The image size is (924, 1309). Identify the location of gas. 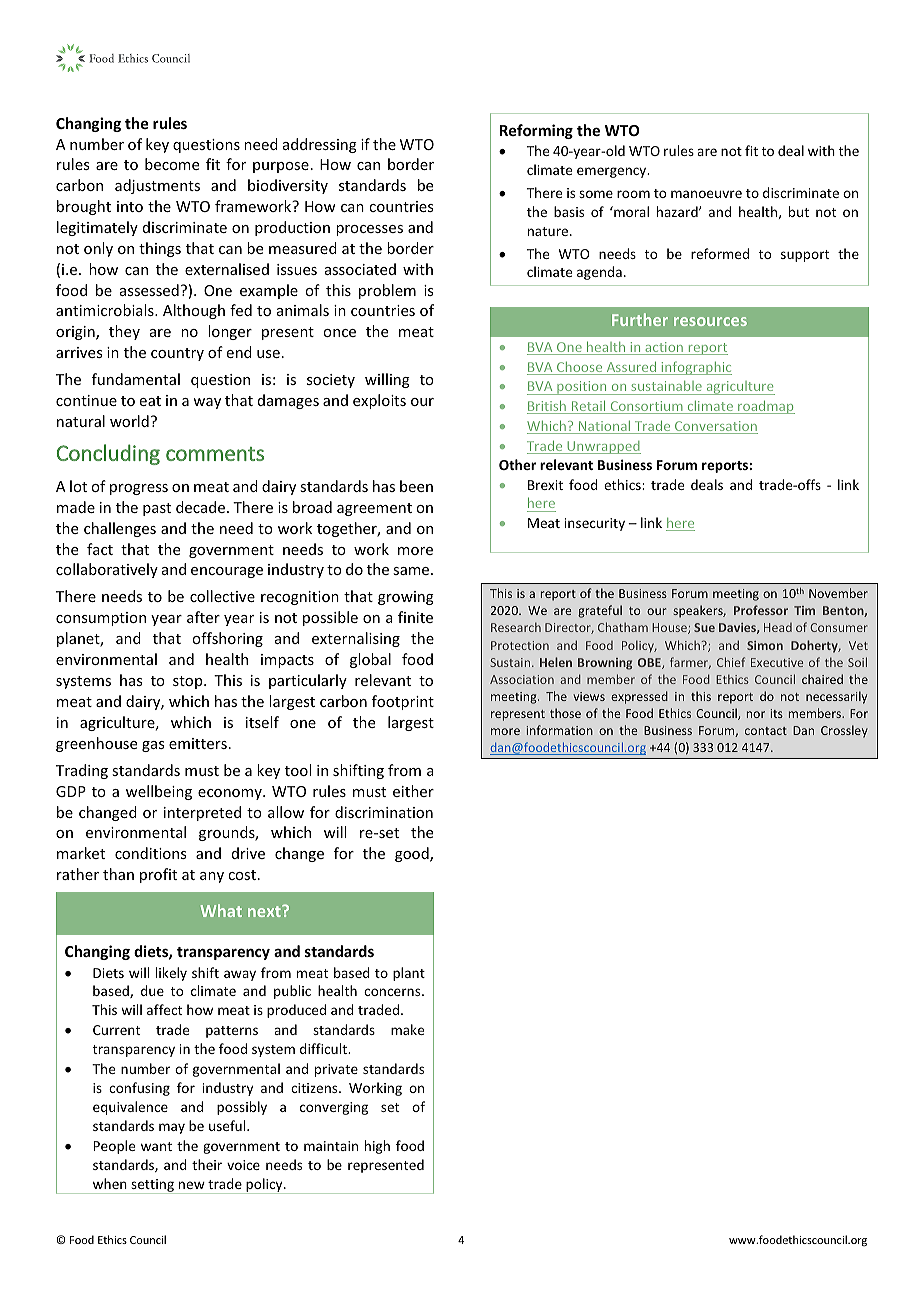
(153, 746).
